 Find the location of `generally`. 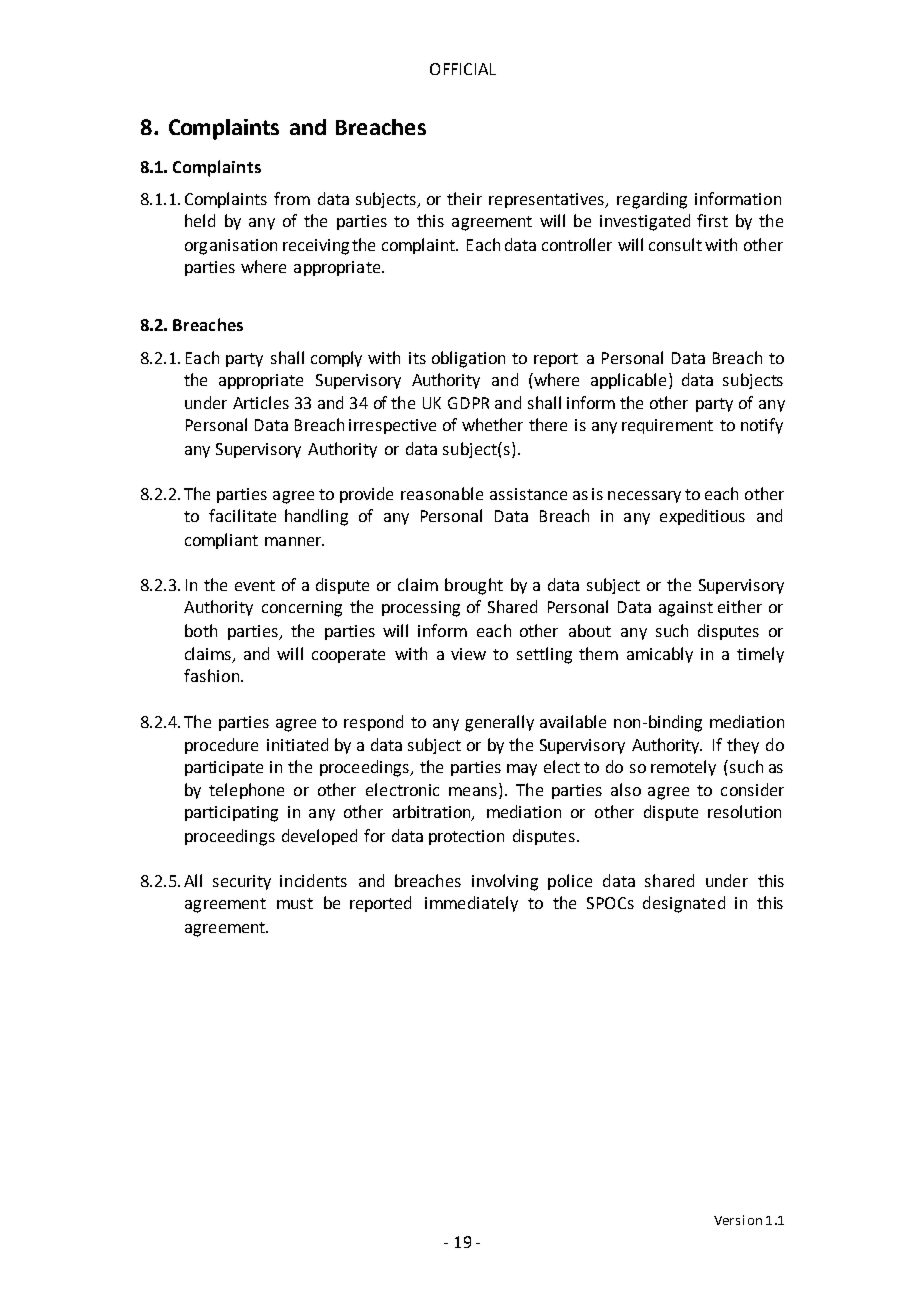

generally is located at coordinates (499, 723).
